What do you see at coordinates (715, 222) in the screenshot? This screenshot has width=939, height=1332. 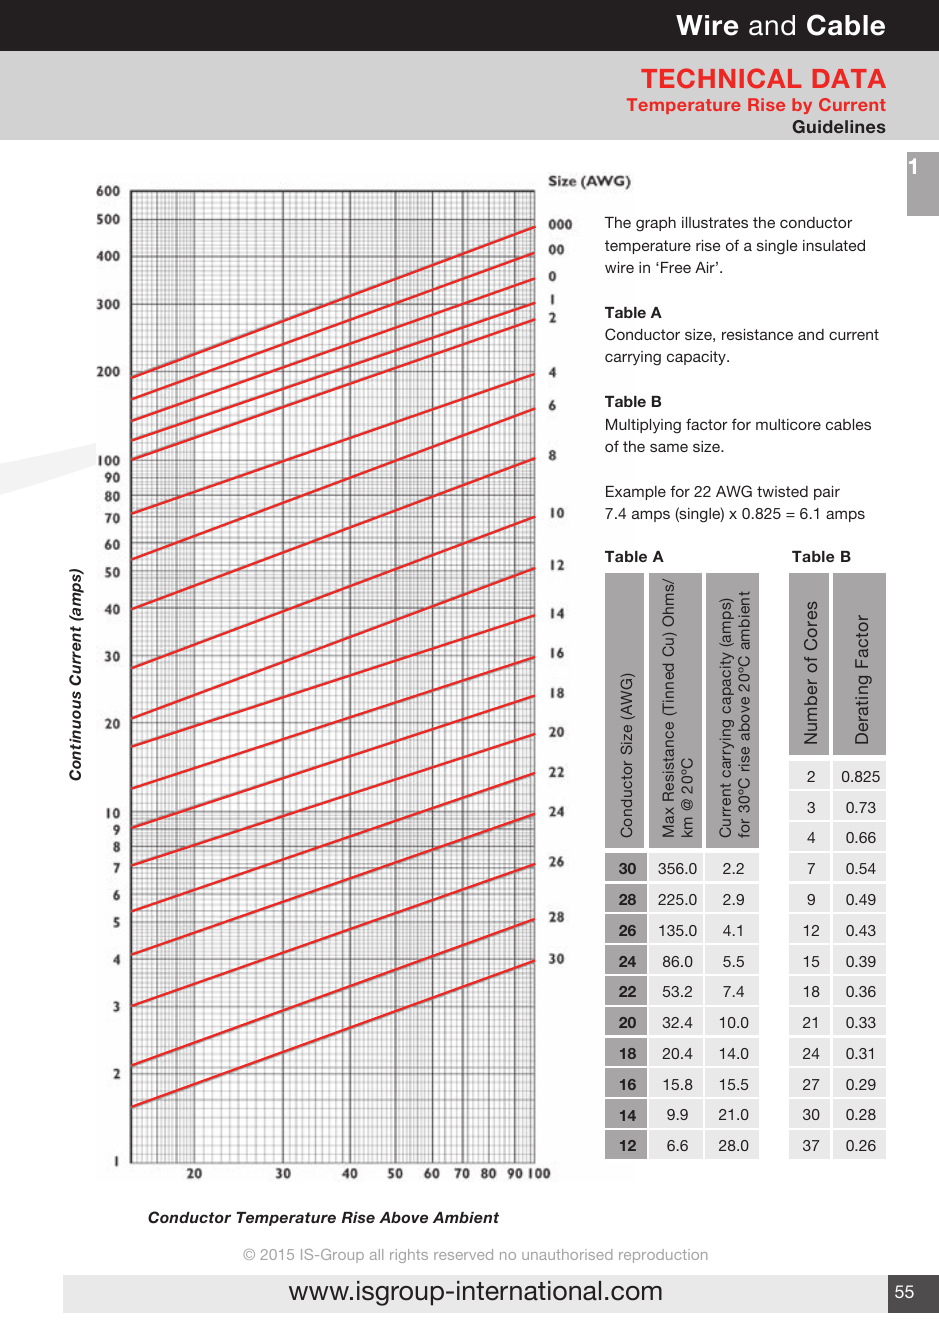 I see `illustrates` at bounding box center [715, 222].
